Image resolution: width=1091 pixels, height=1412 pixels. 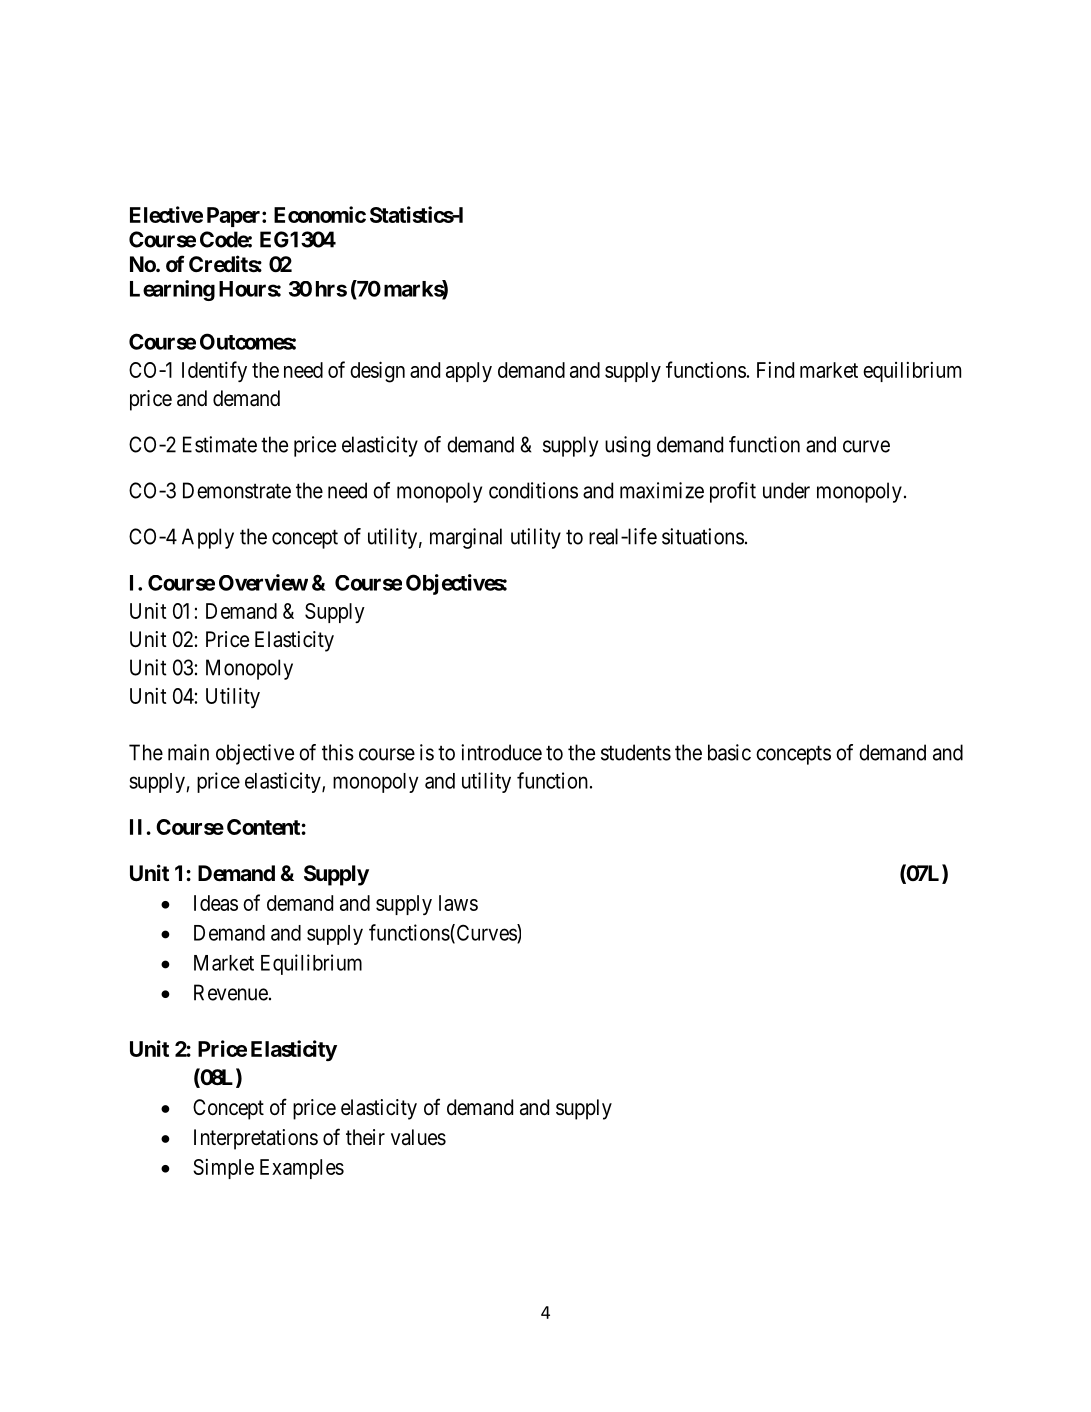 I want to click on main, so click(x=188, y=752).
